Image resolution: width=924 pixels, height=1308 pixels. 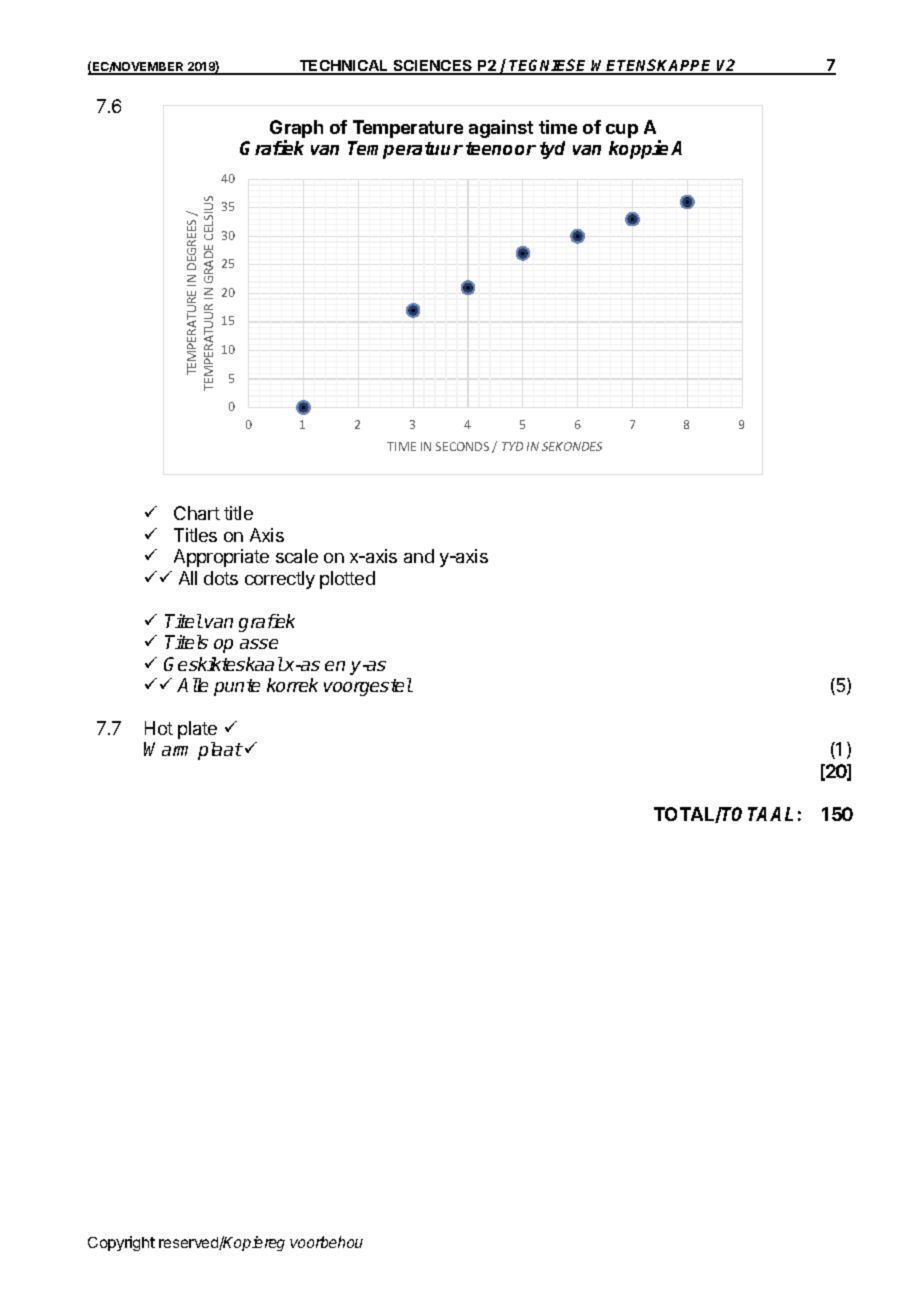 I want to click on TECHNICAL, so click(x=344, y=67).
